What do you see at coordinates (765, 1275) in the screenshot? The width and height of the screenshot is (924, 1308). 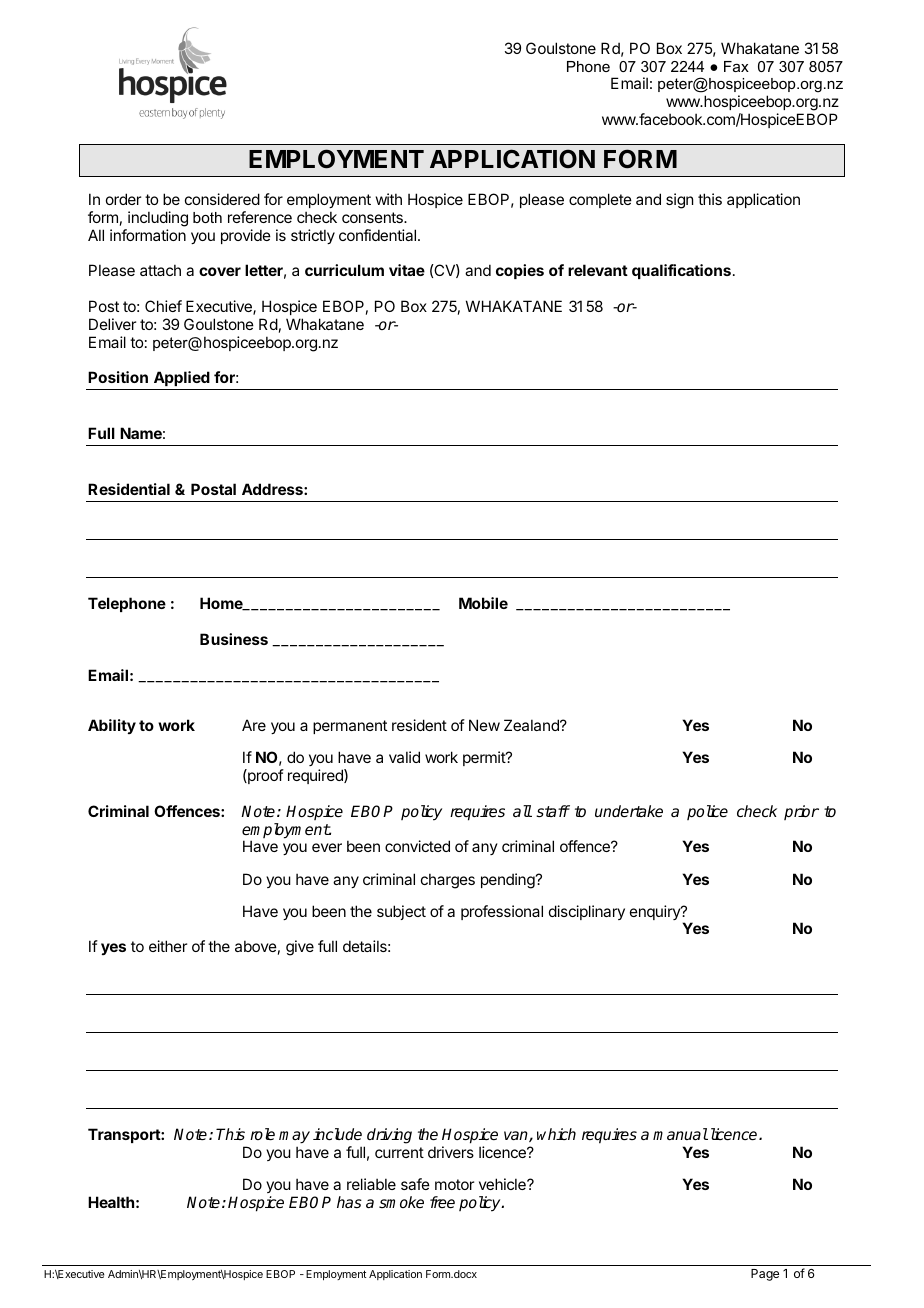 I see `Page` at bounding box center [765, 1275].
